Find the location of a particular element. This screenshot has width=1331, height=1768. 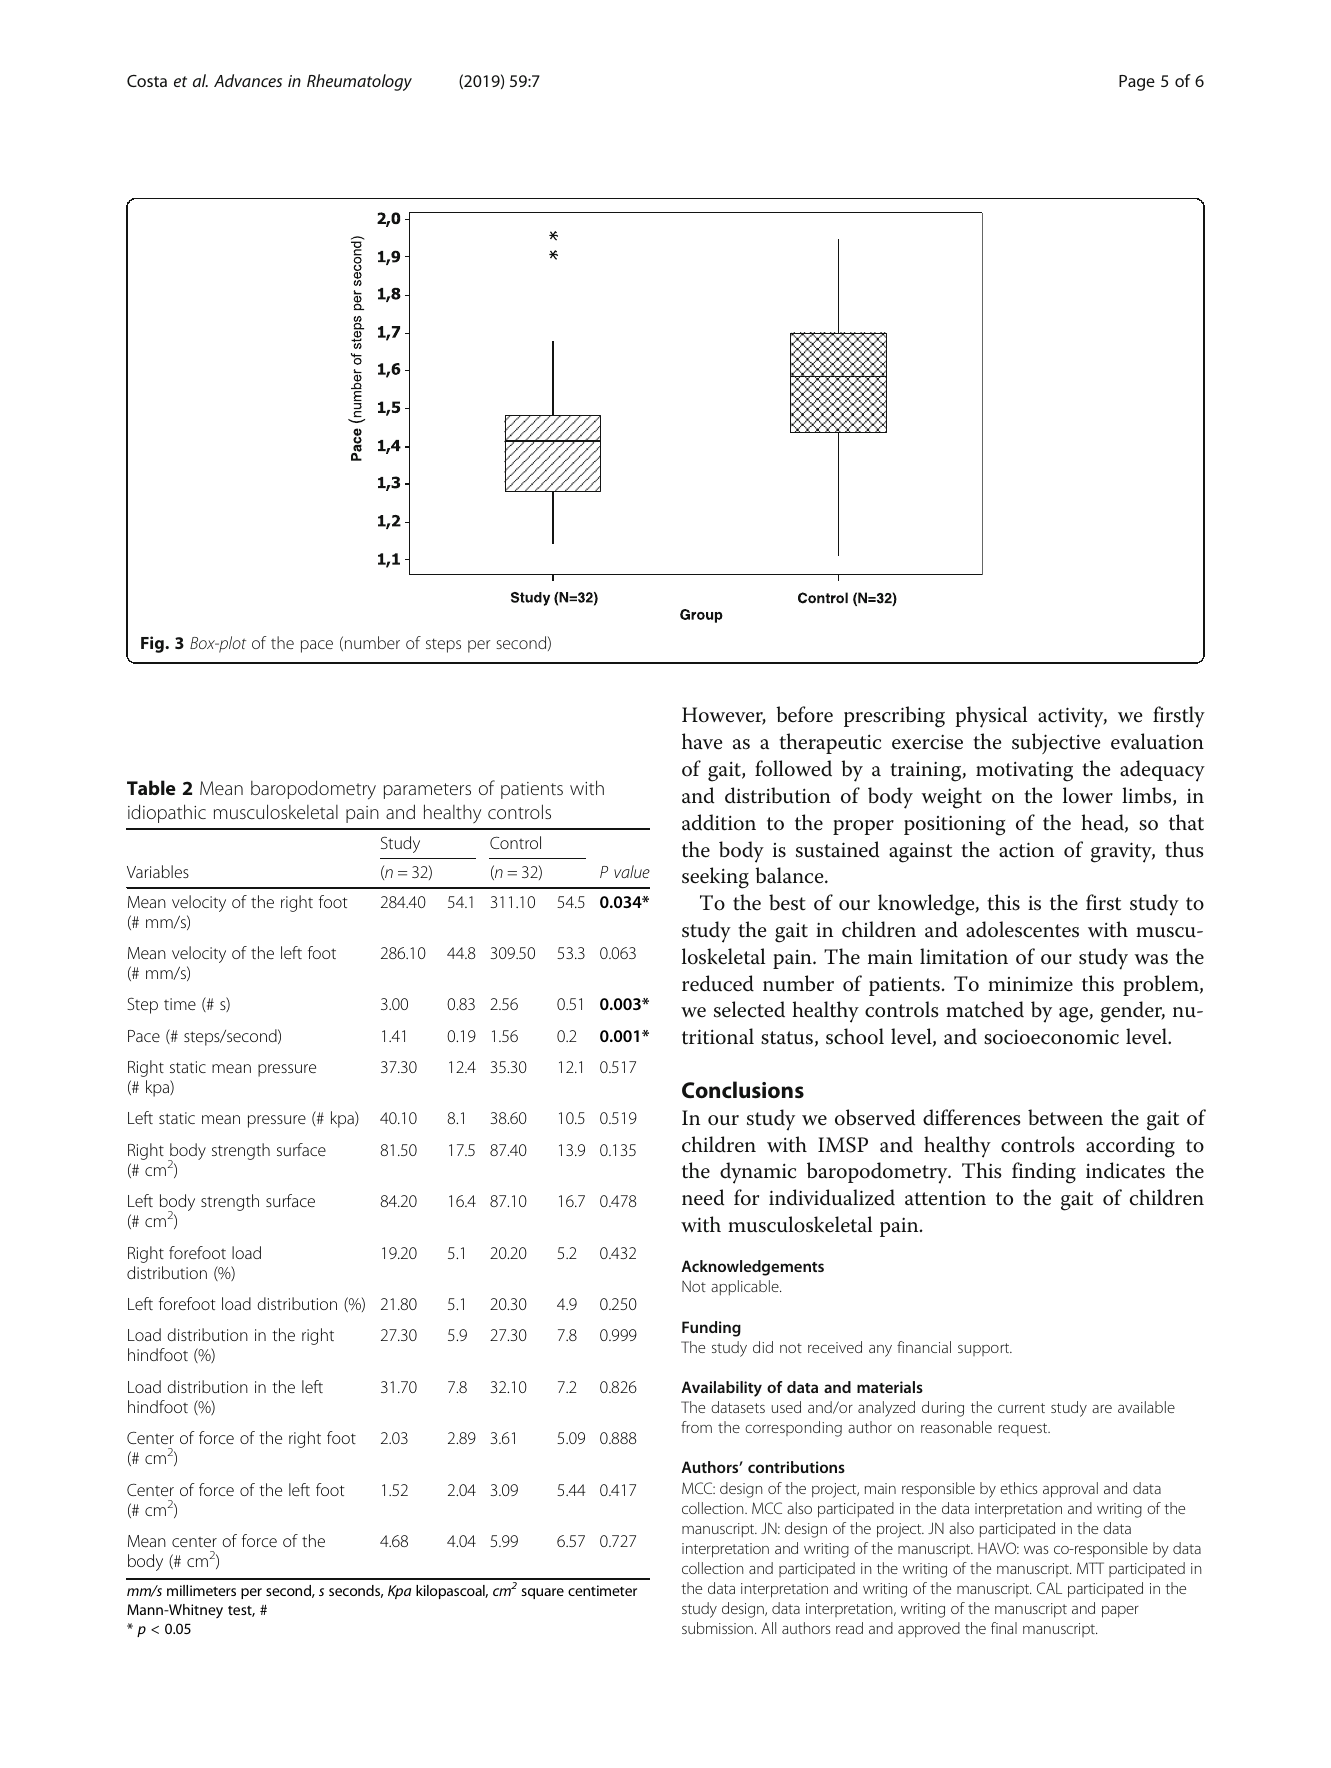

have is located at coordinates (702, 741).
